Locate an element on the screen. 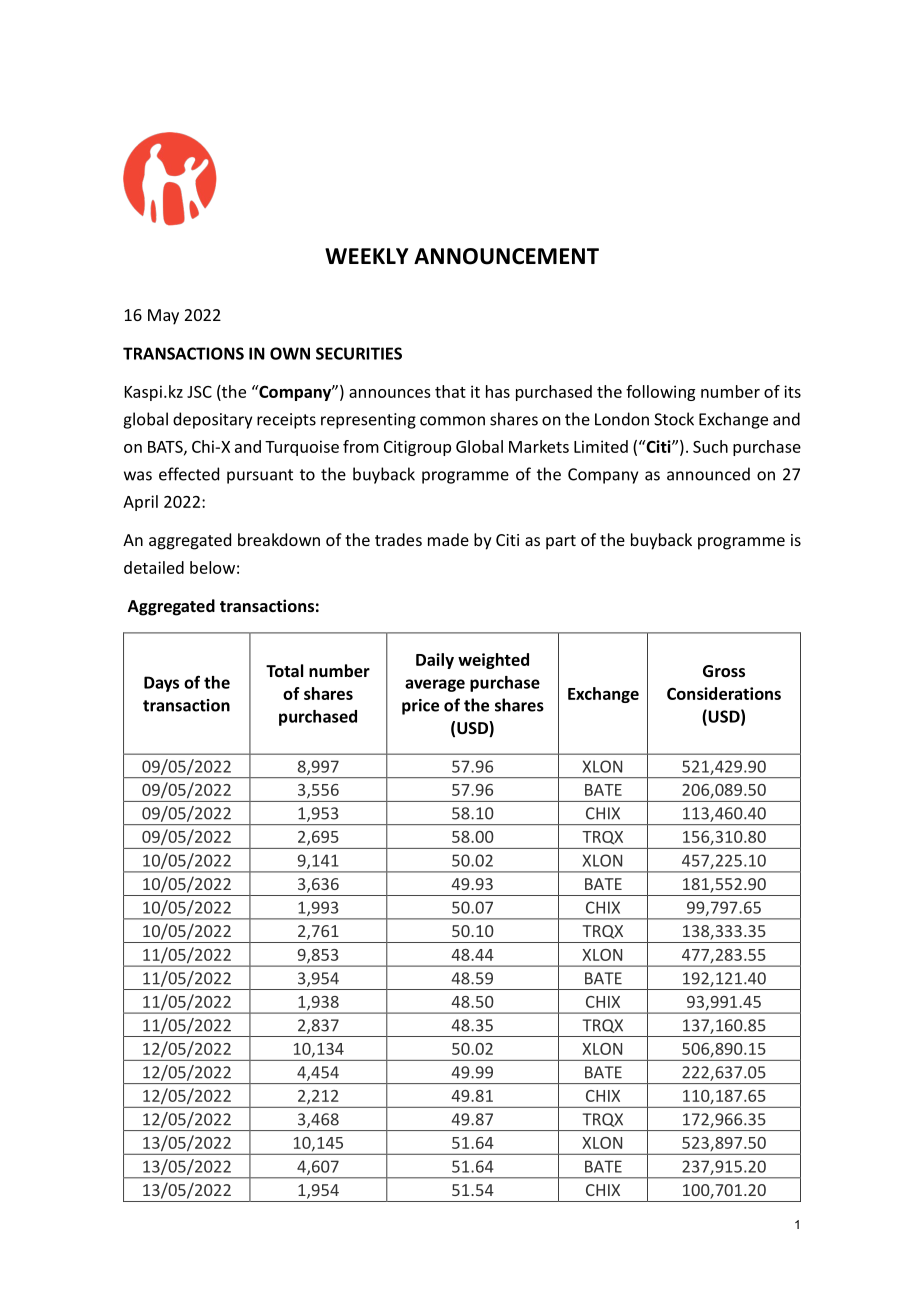 This screenshot has height=1308, width=924. average is located at coordinates (435, 685).
